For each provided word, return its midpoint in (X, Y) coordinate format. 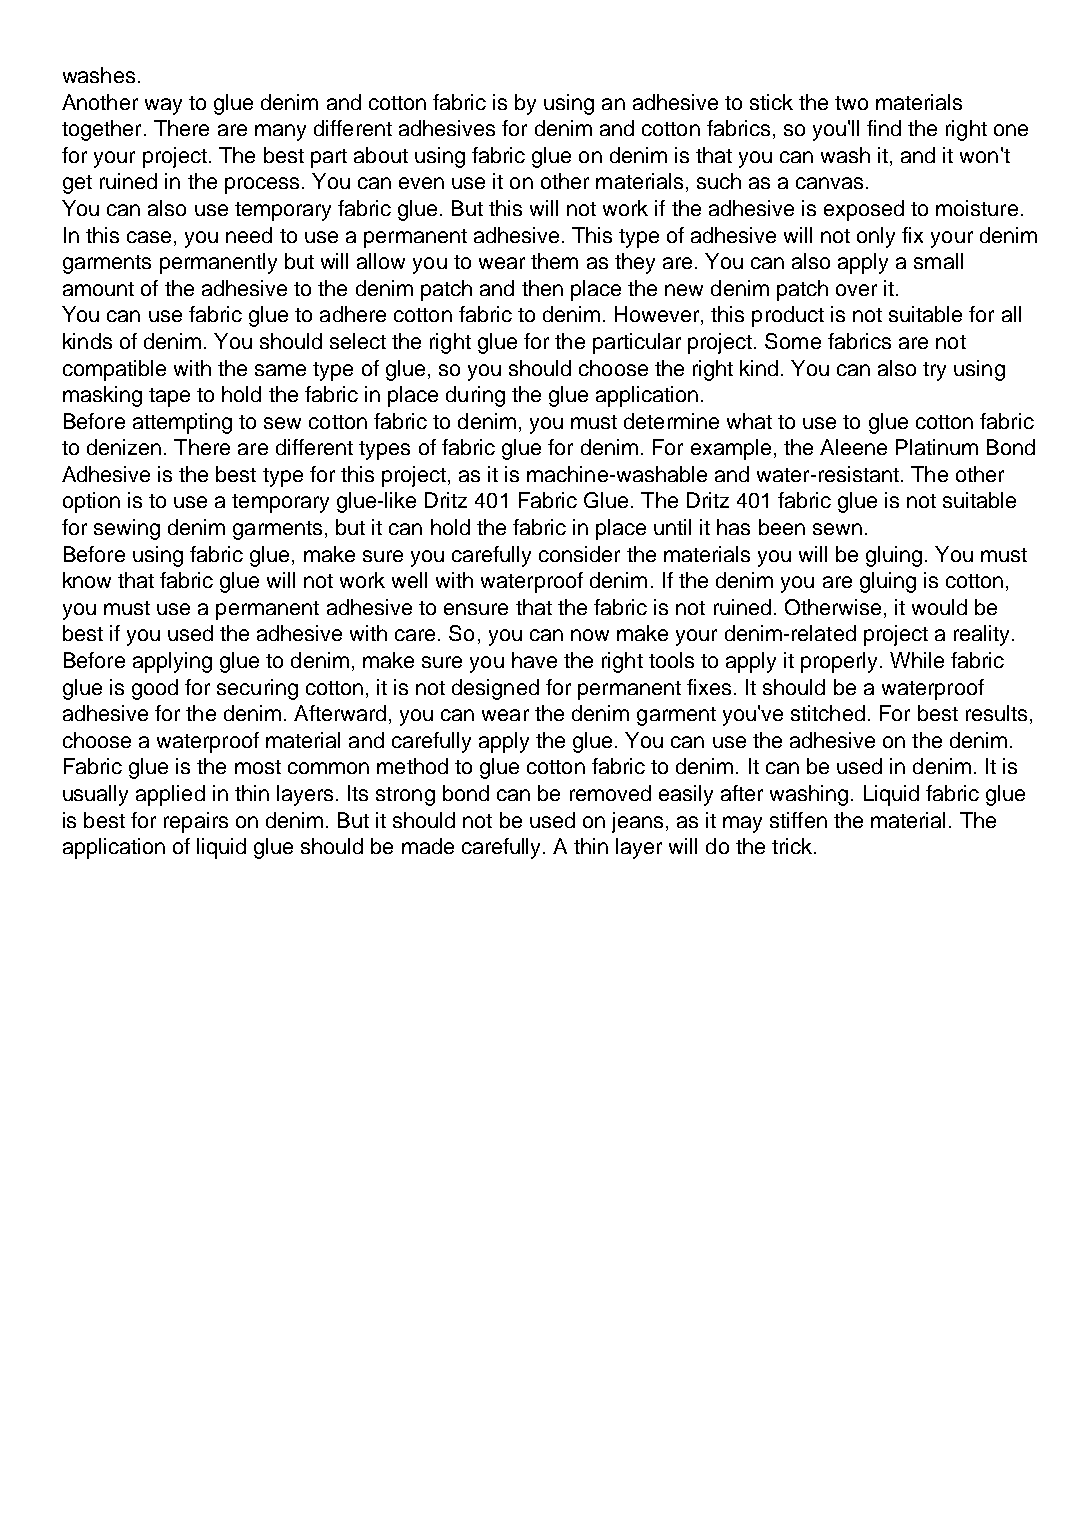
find (884, 128)
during (475, 396)
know (87, 580)
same (280, 370)
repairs (196, 822)
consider (579, 554)
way (163, 106)
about (381, 155)
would (939, 607)
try (934, 371)
